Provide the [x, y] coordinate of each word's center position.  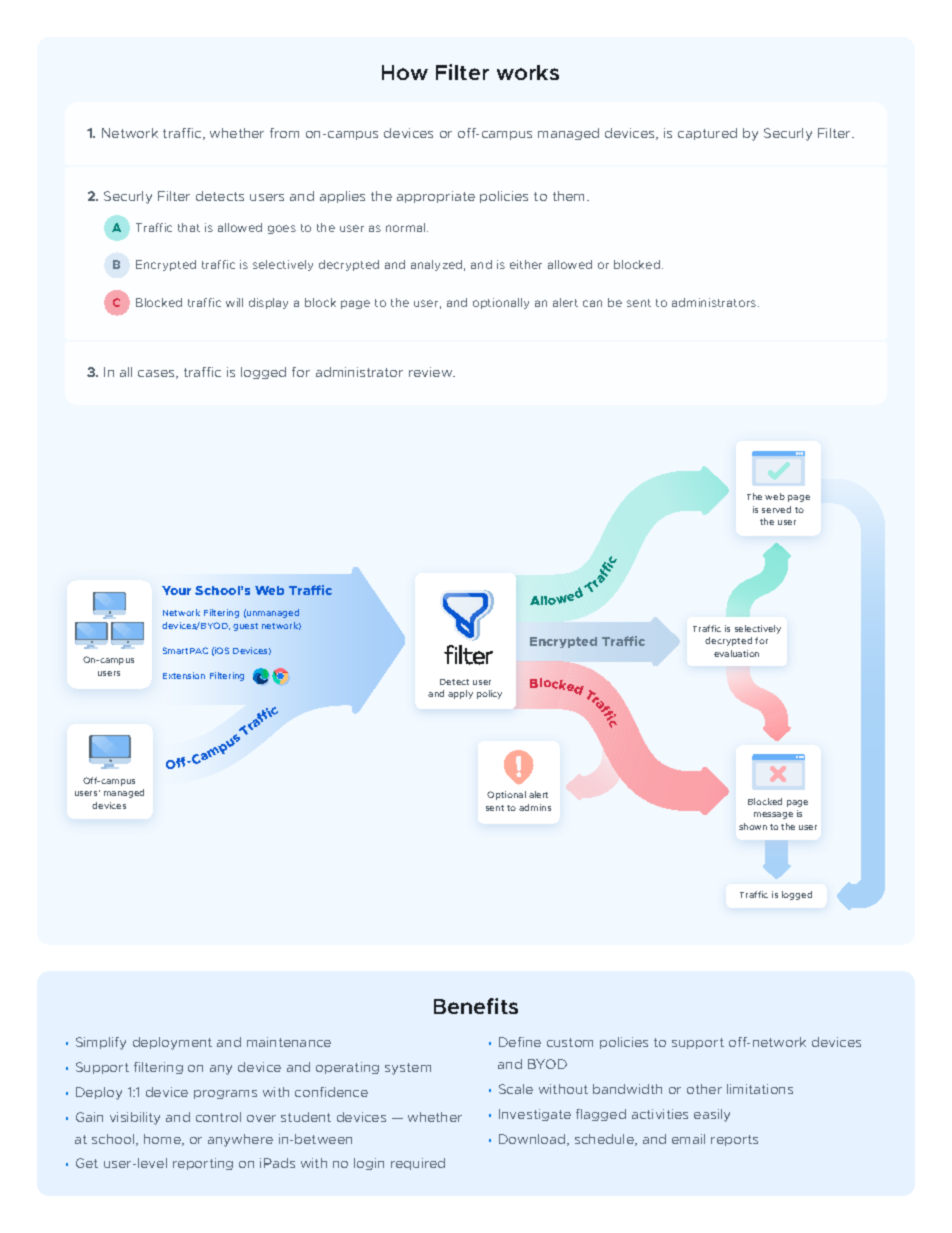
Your [176, 590]
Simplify [101, 1043]
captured [707, 134]
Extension [184, 675]
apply [460, 694]
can [592, 303]
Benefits [476, 1006]
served [776, 509]
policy [489, 694]
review [432, 372]
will [234, 302]
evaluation [736, 653]
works [528, 72]
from [284, 133]
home [163, 1140]
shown [753, 826]
